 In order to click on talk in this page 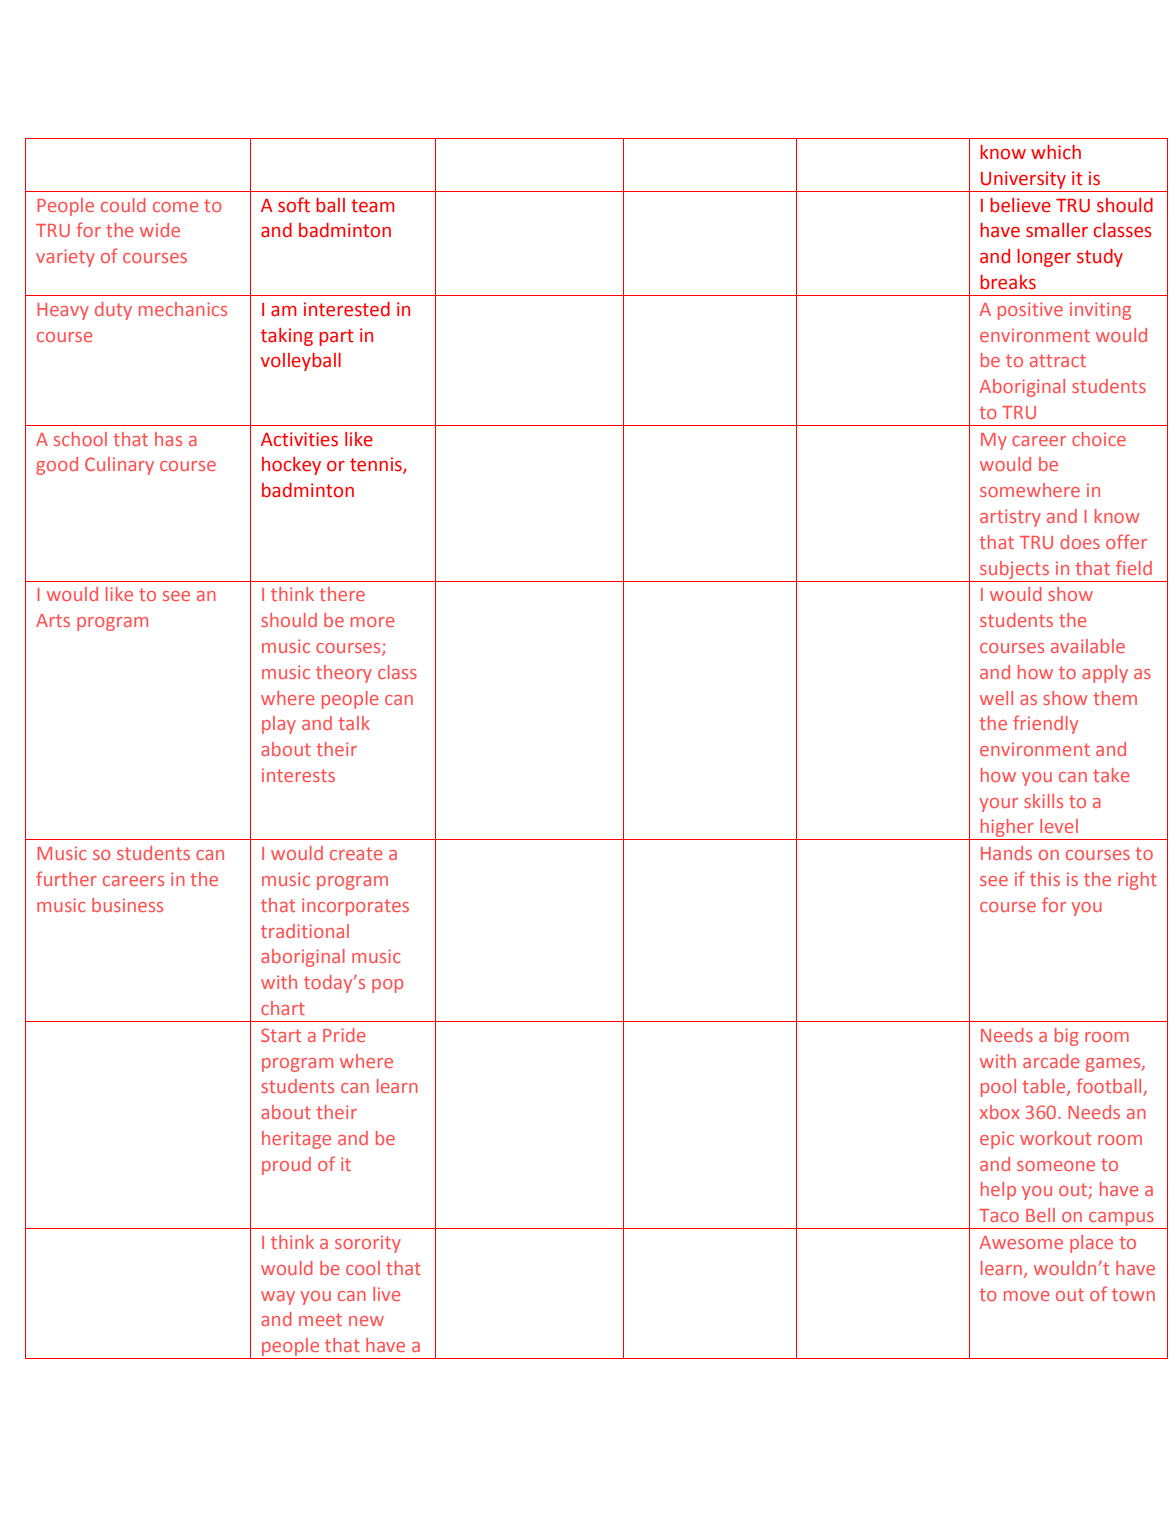, I will do `click(354, 723)`.
